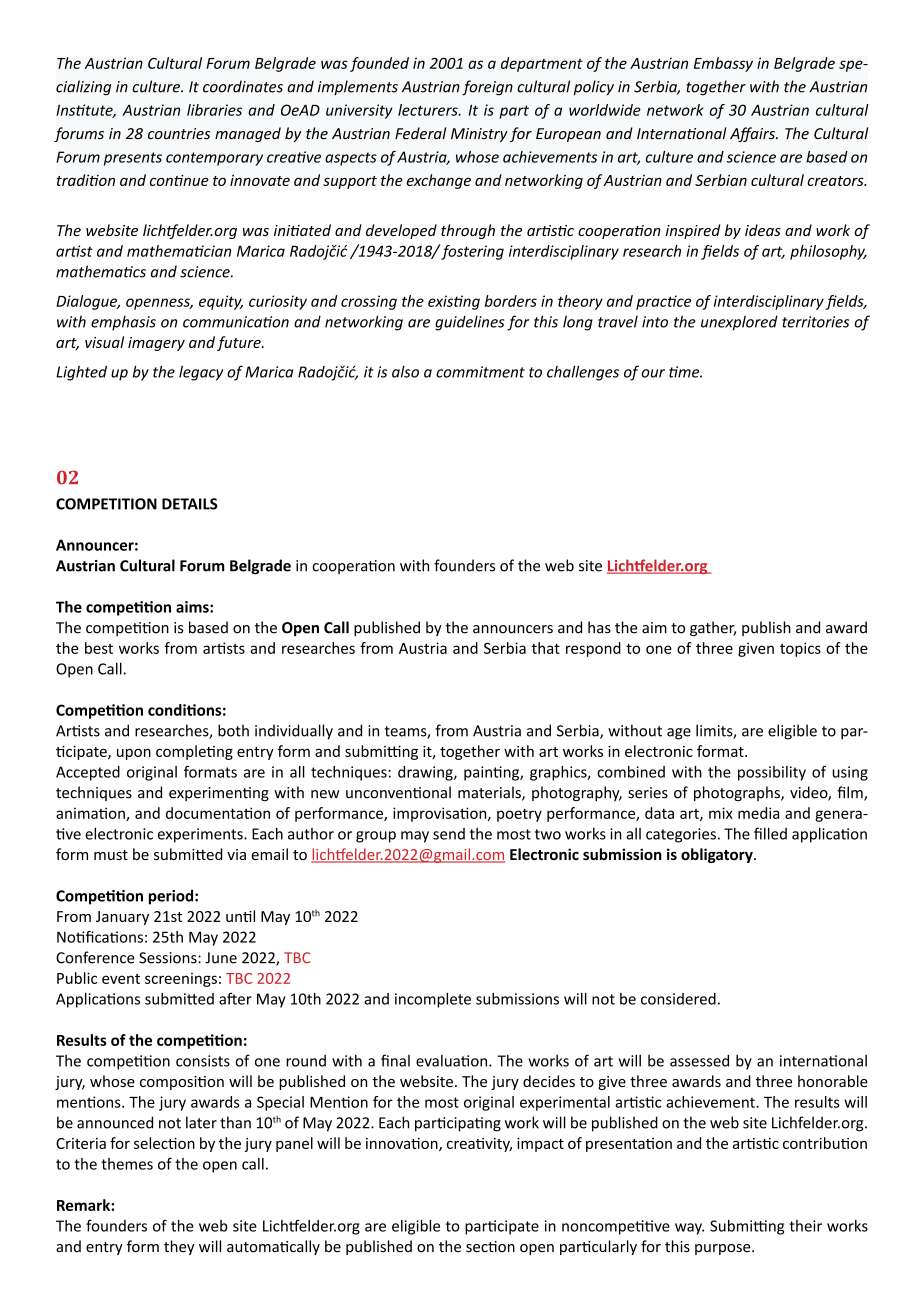 The image size is (924, 1308). Describe the element at coordinates (99, 648) in the screenshot. I see `best` at that location.
